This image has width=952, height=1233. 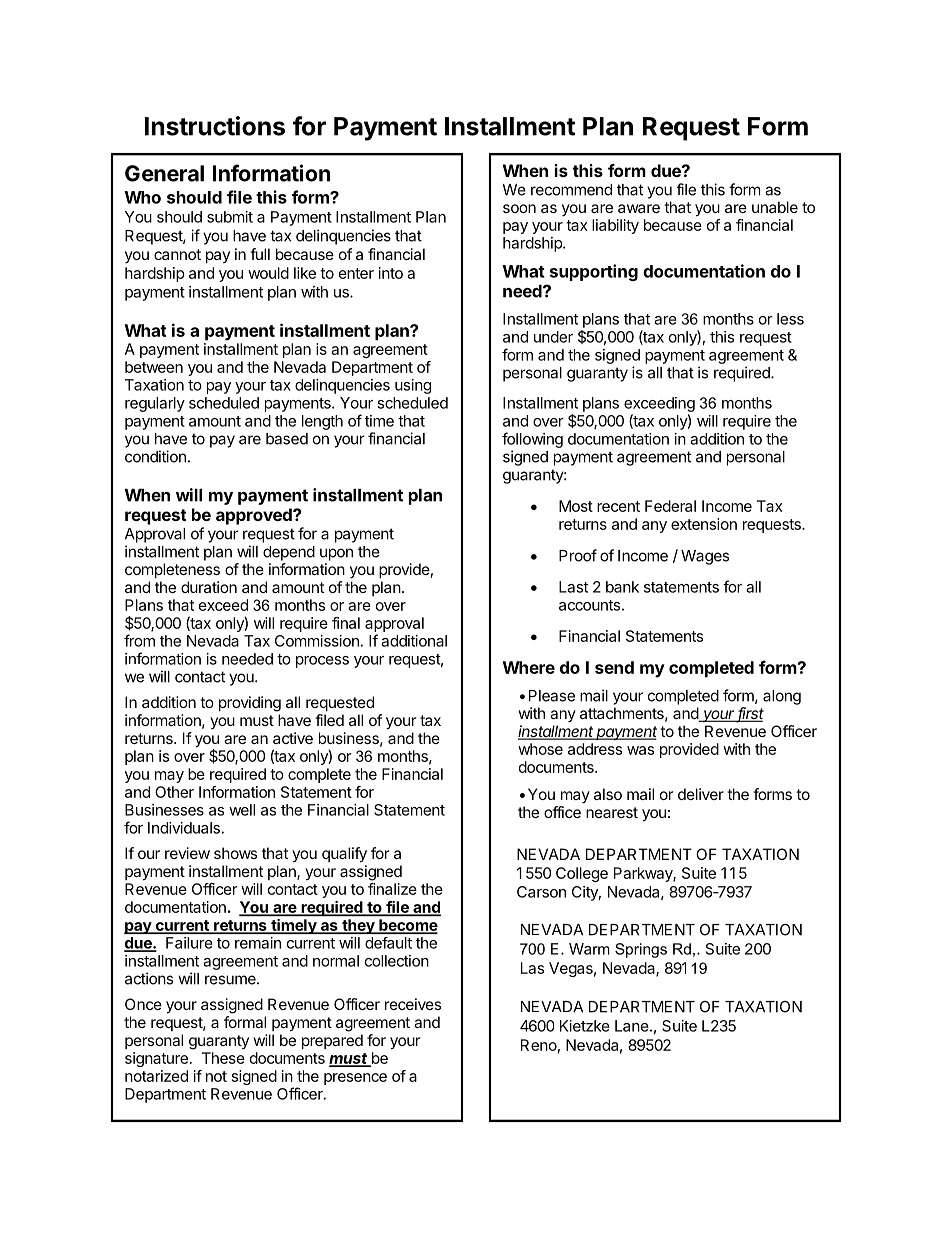 I want to click on soon, so click(x=519, y=208).
